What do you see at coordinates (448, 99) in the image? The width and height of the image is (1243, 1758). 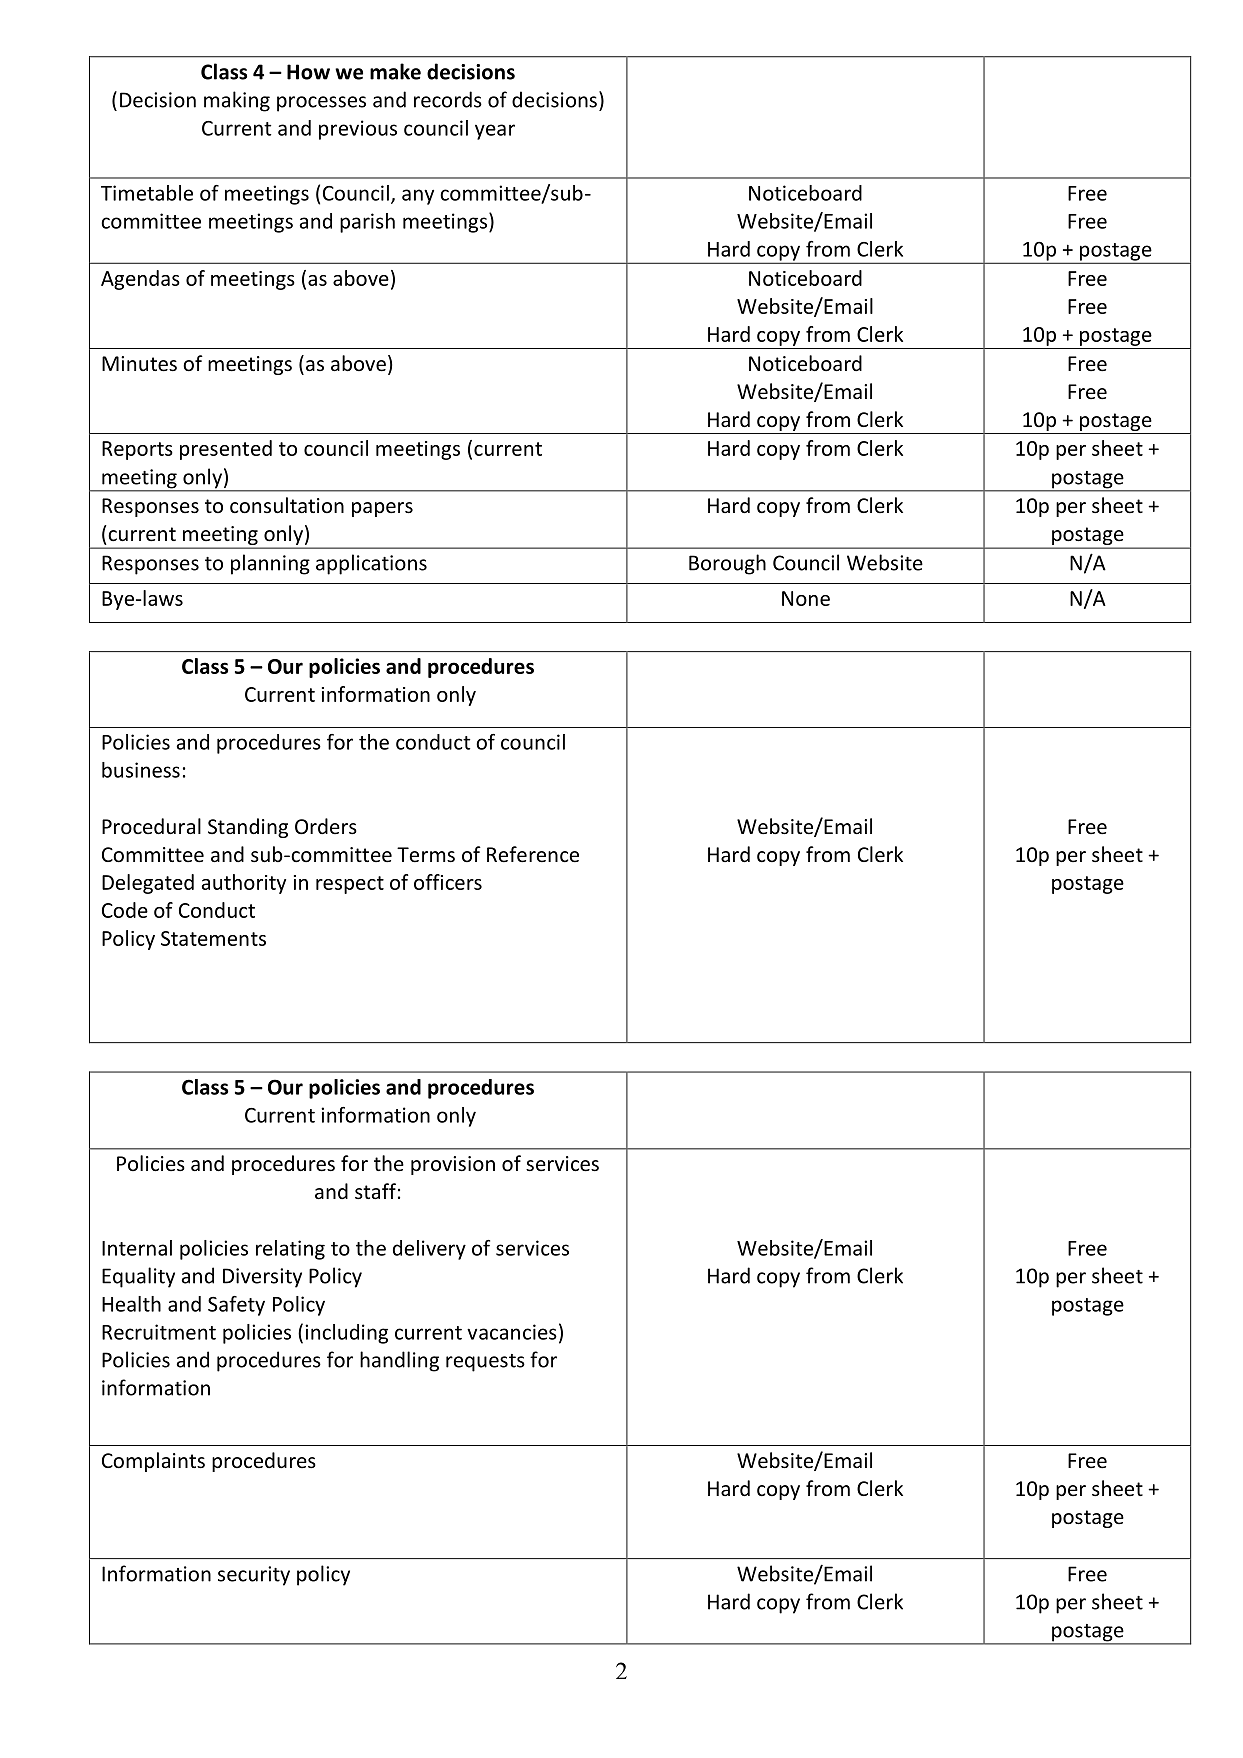 I see `records` at bounding box center [448, 99].
